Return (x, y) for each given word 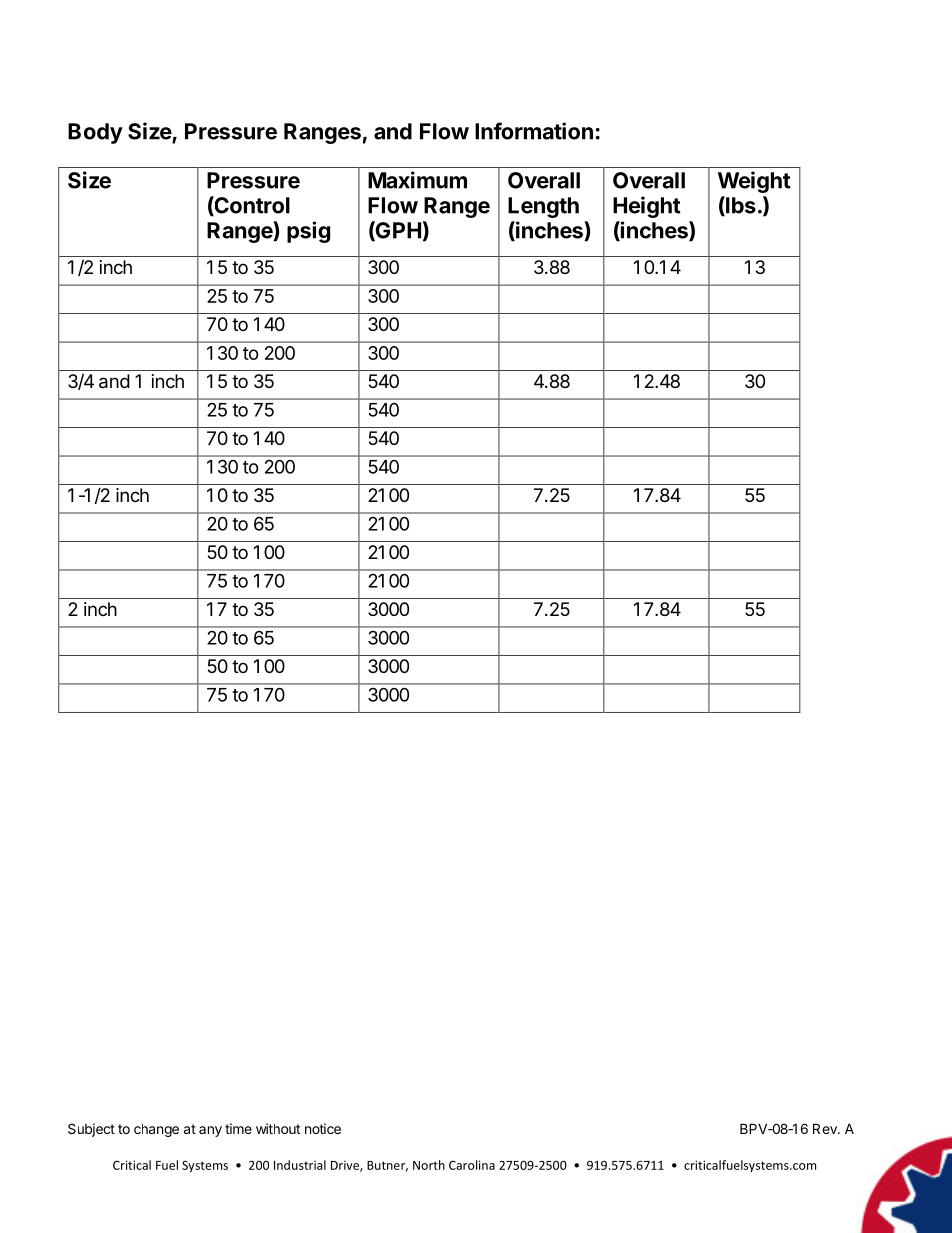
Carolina (472, 1165)
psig (308, 232)
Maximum (417, 180)
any (210, 1131)
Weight (754, 182)
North (429, 1165)
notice (323, 1128)
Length (543, 207)
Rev (826, 1128)
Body (95, 133)
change (156, 1130)
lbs (740, 206)
